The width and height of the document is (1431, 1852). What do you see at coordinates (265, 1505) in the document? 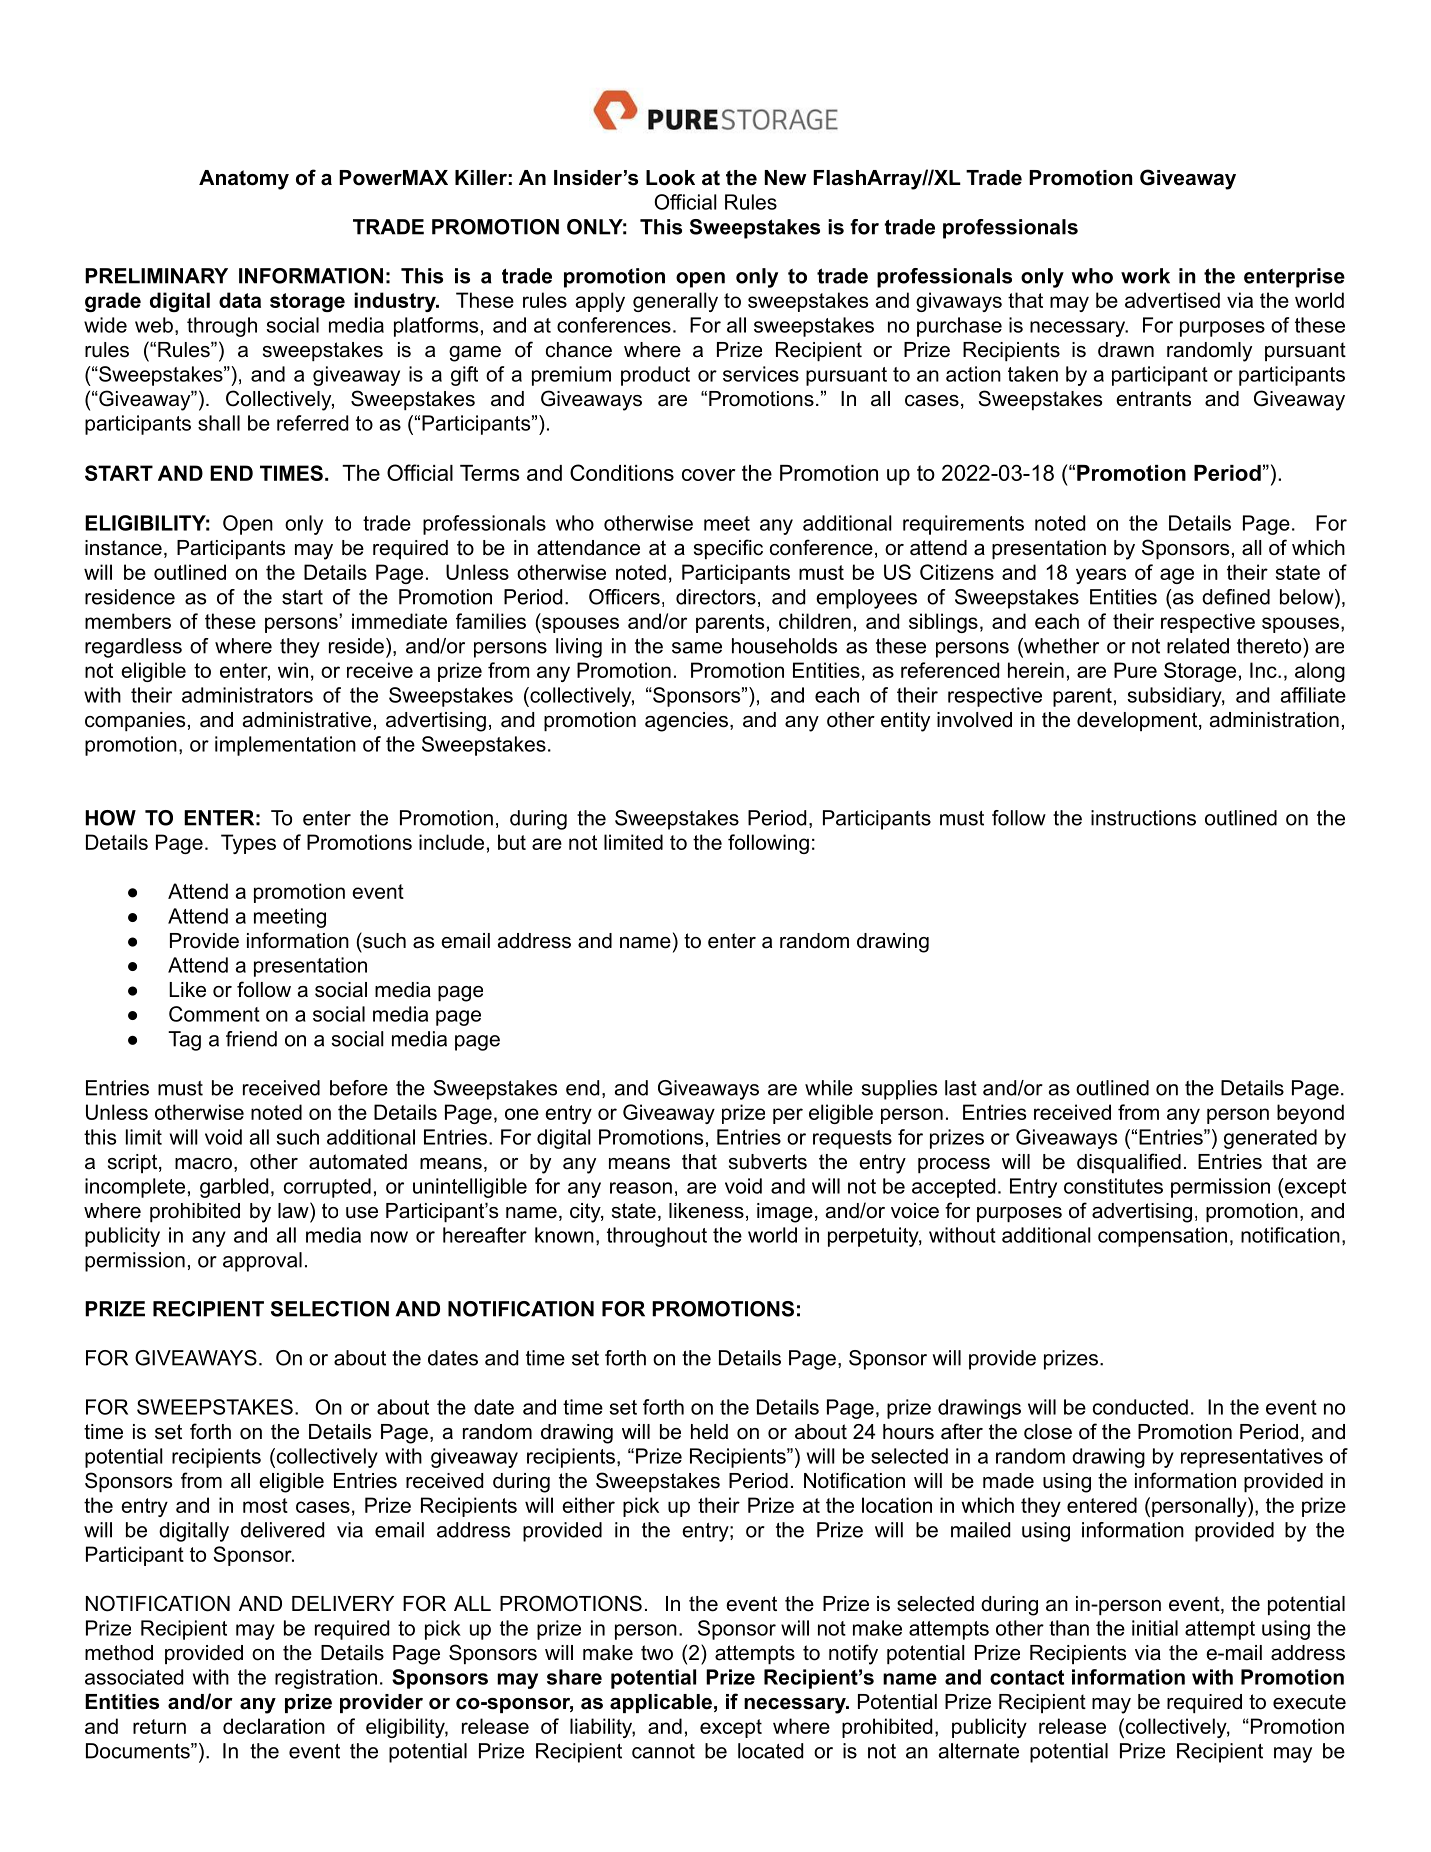
I see `most` at bounding box center [265, 1505].
